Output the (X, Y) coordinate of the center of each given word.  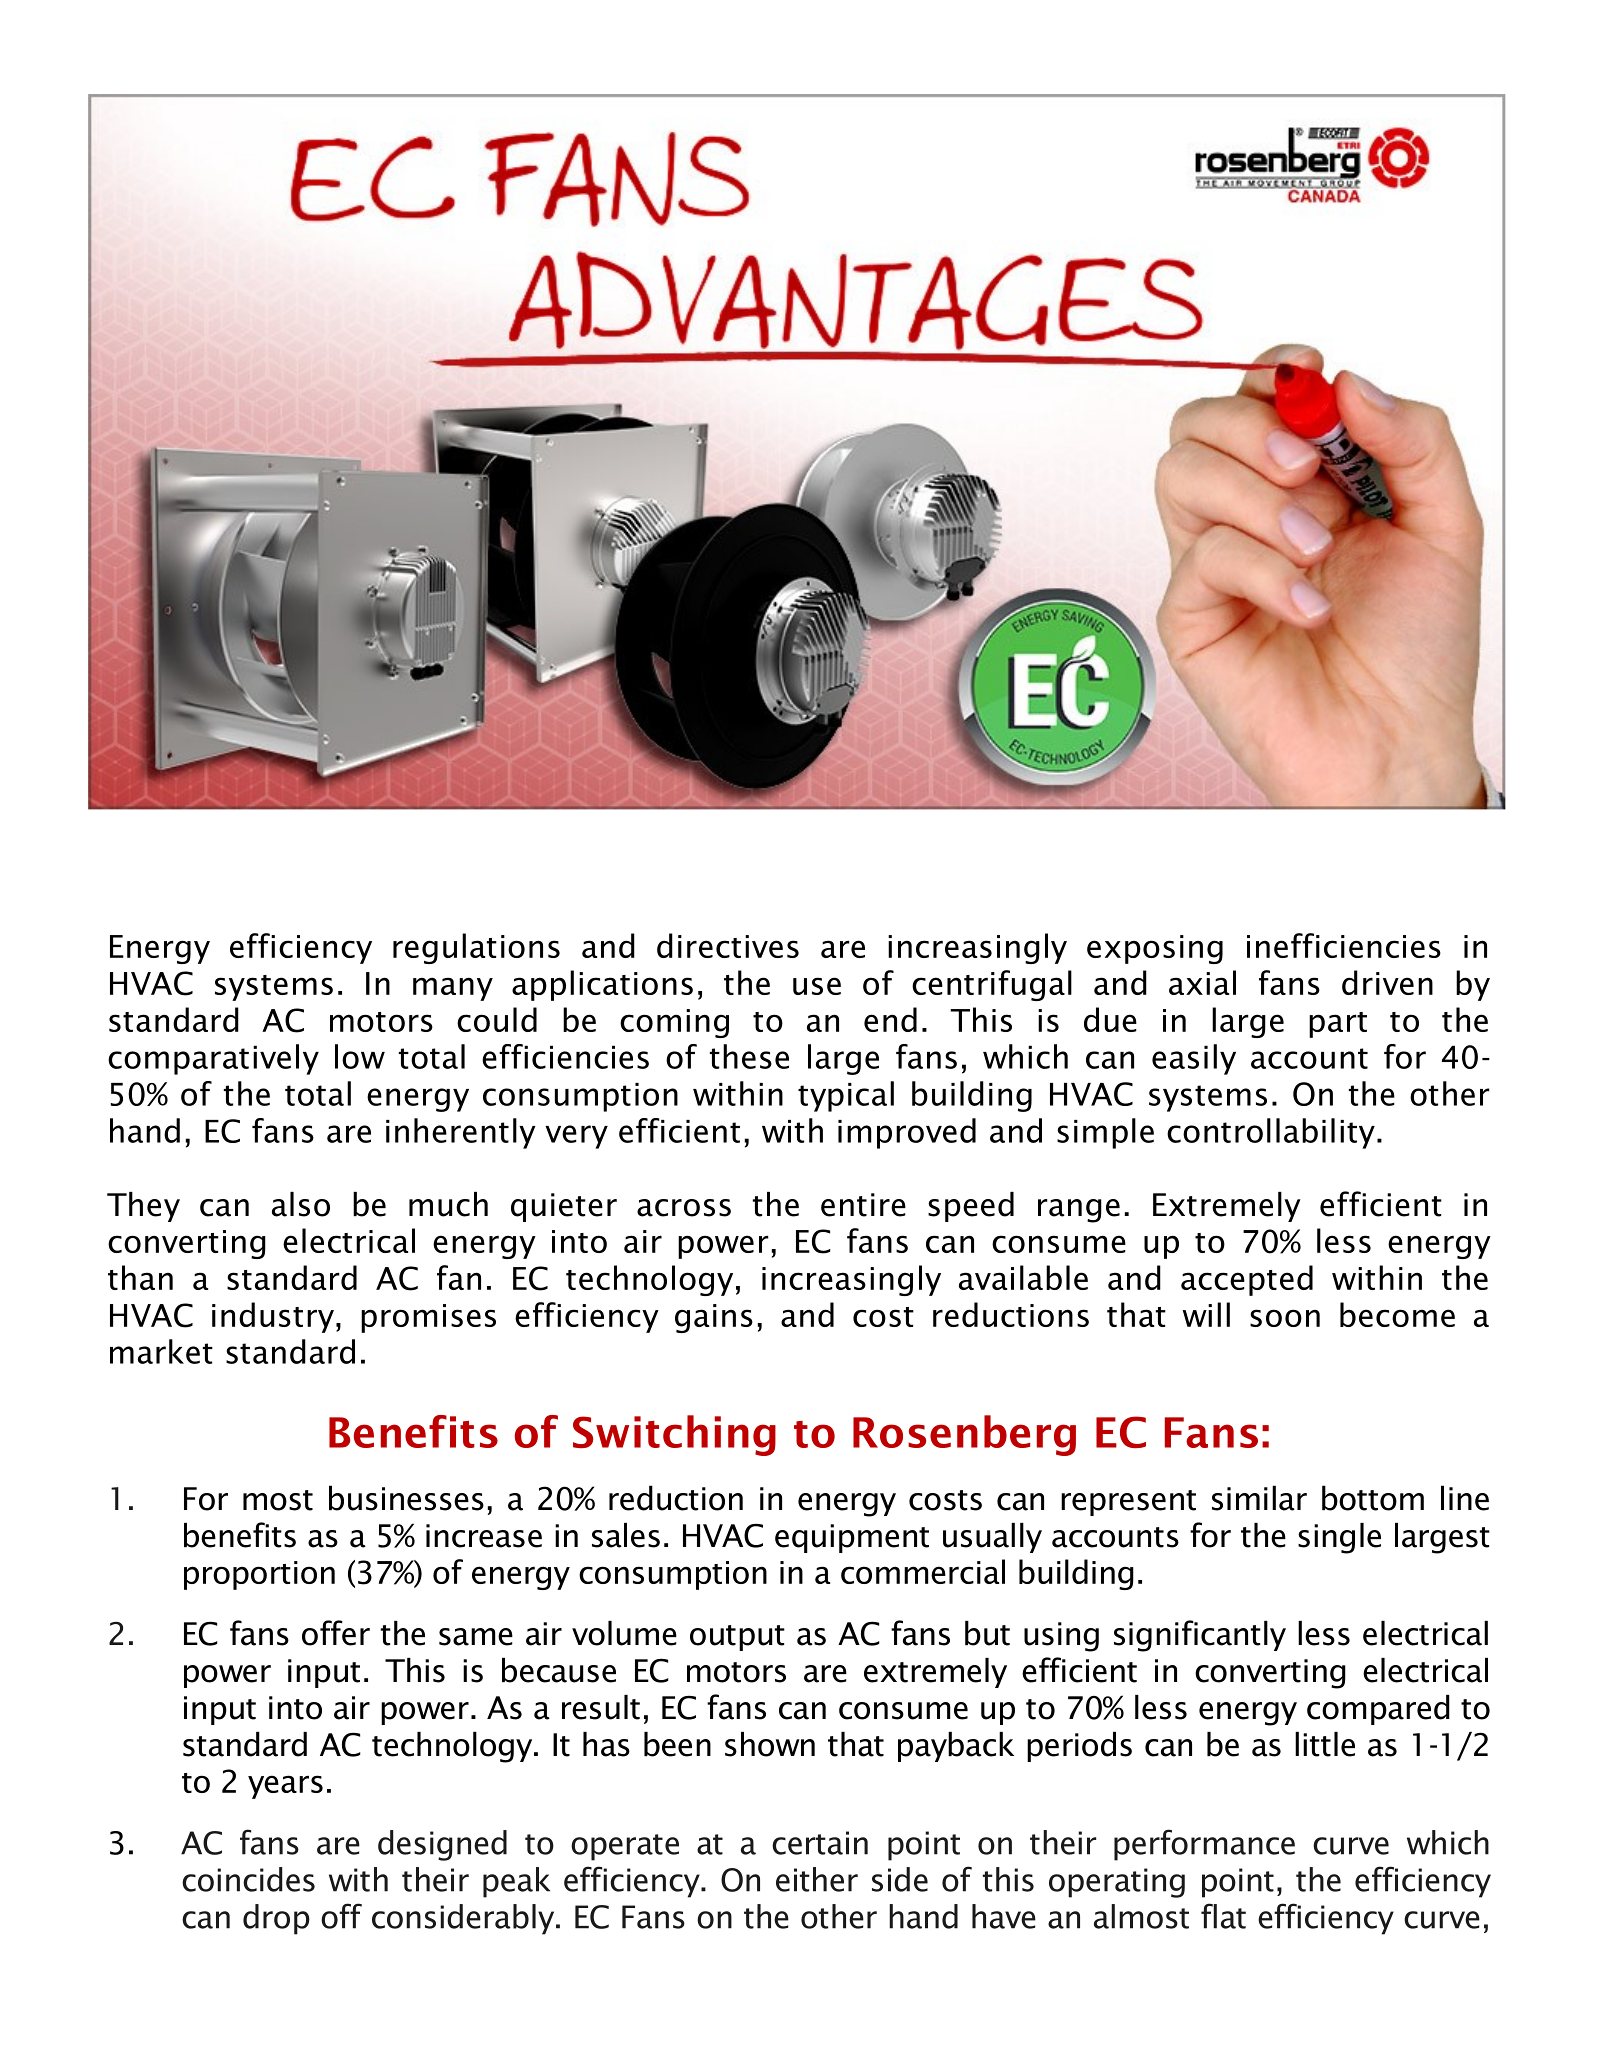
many (453, 989)
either (817, 1879)
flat (1223, 1916)
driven (1387, 982)
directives (728, 945)
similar (1259, 1498)
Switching (674, 1435)
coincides (248, 1879)
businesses (406, 1498)
